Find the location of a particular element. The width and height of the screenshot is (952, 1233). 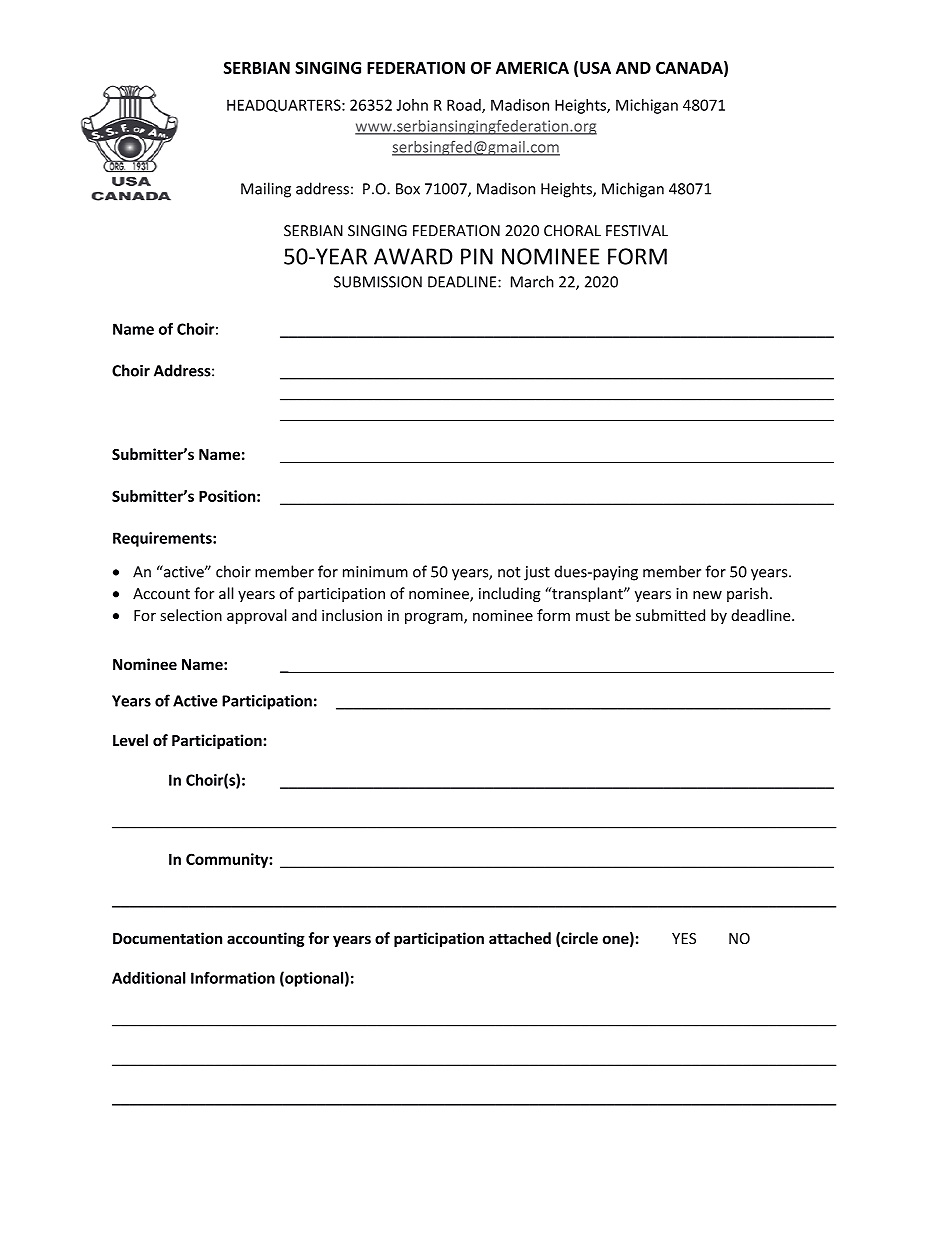

submitted is located at coordinates (670, 615).
